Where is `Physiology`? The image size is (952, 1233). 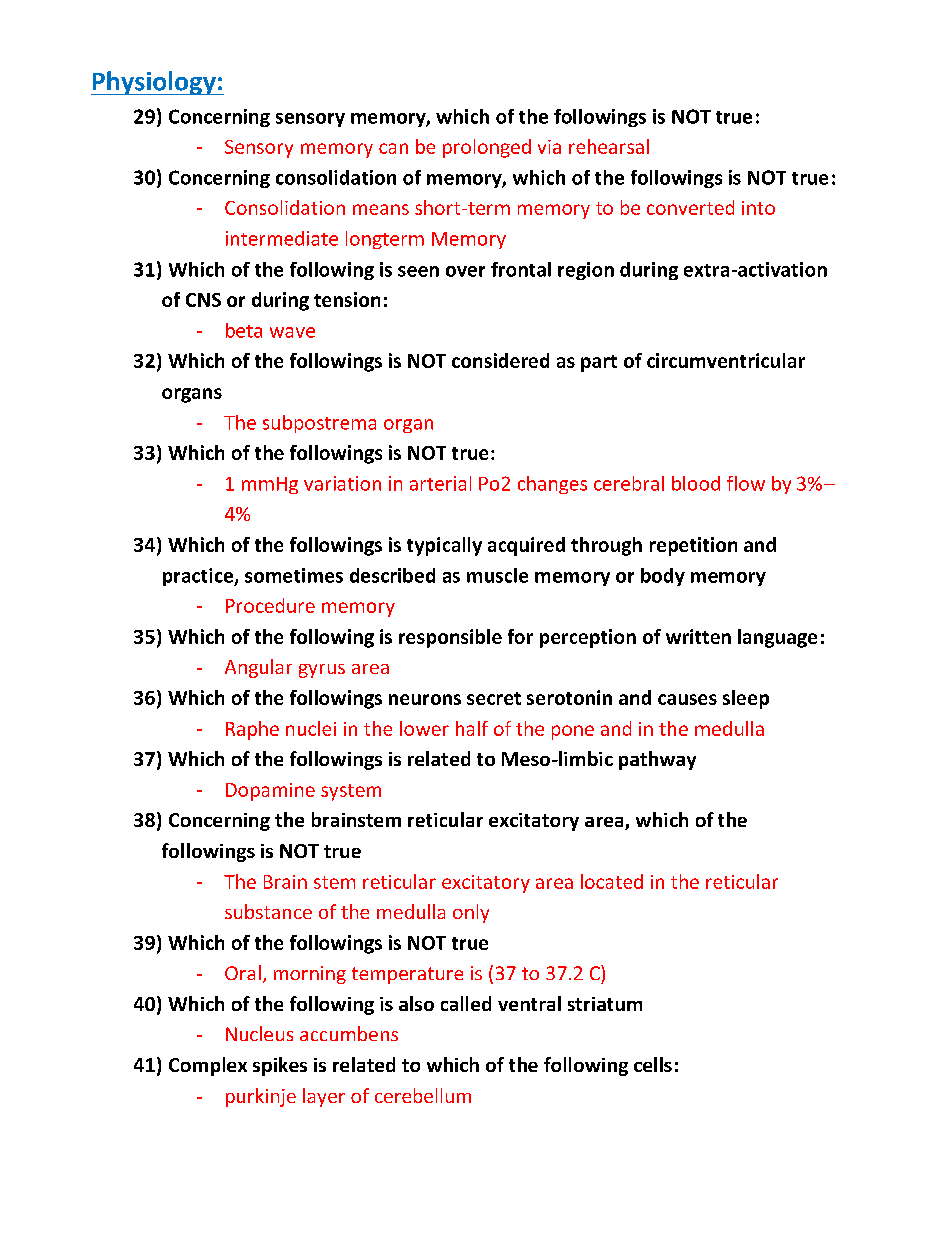
Physiology is located at coordinates (154, 83).
